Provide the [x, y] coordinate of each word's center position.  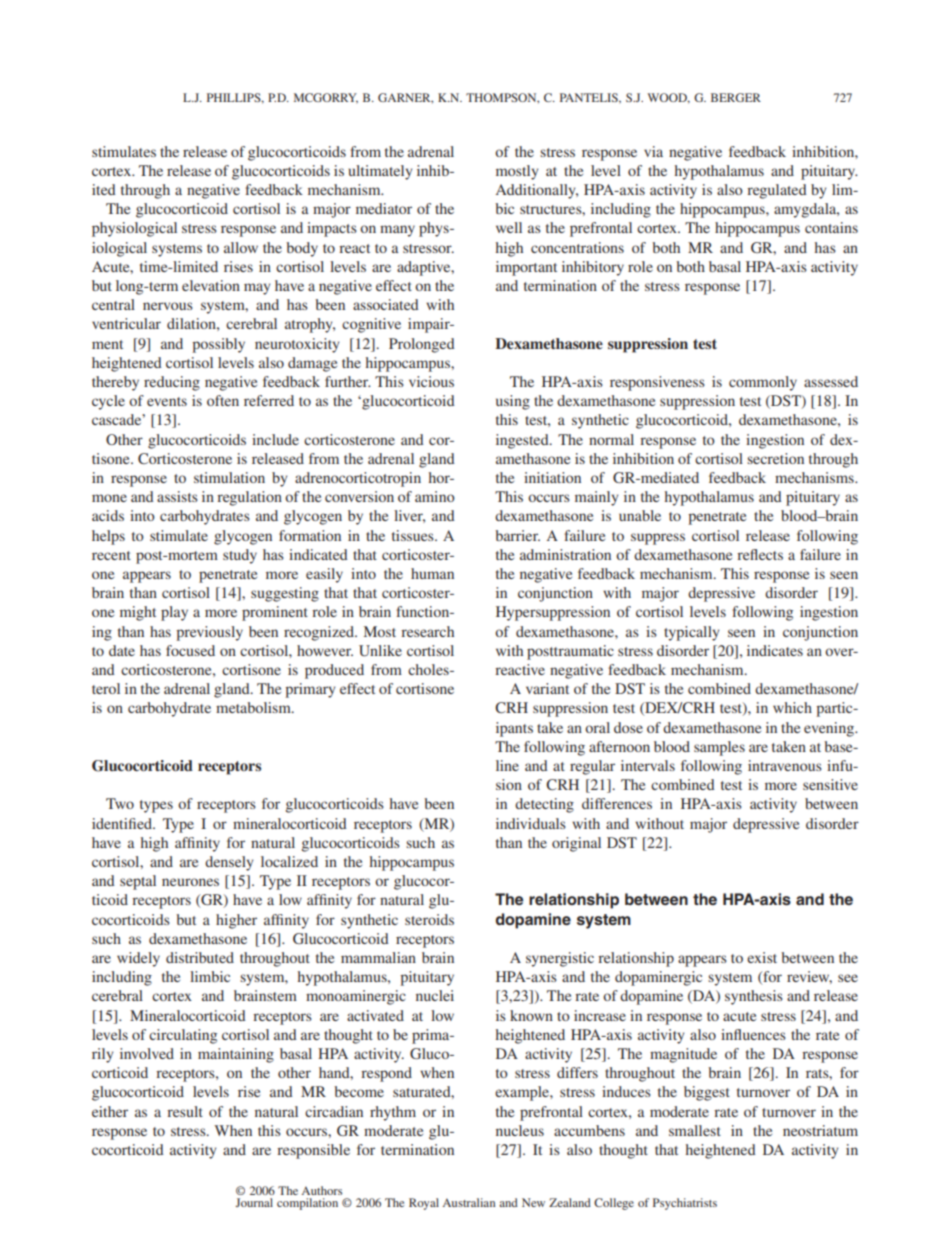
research [427, 631]
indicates [775, 650]
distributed [200, 957]
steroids [429, 919]
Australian [468, 1202]
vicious [431, 381]
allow [241, 247]
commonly [763, 383]
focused [190, 650]
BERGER [736, 97]
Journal [254, 1202]
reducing [172, 383]
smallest [695, 1130]
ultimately [380, 172]
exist [762, 957]
